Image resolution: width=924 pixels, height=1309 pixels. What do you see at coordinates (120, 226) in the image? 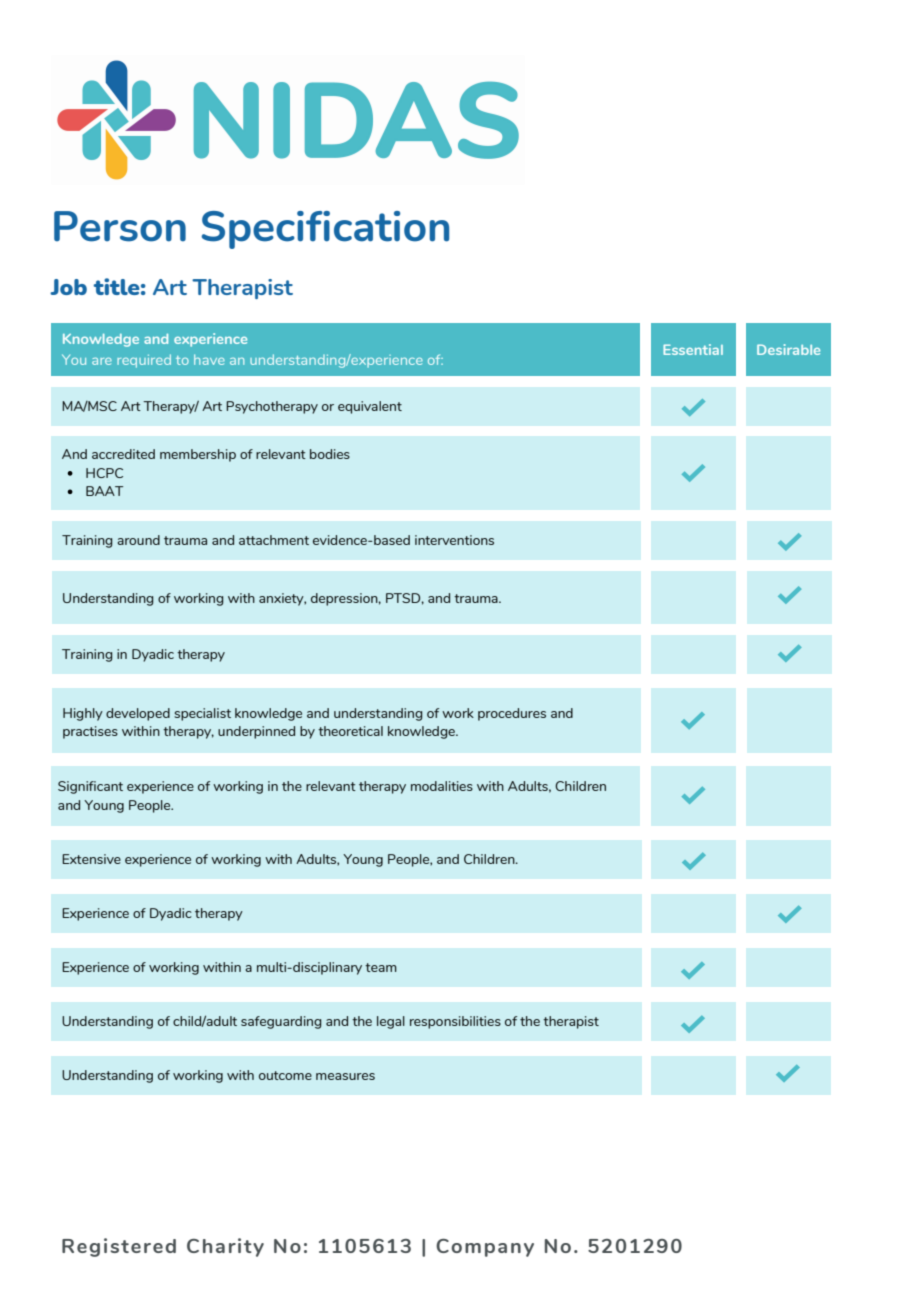
I see `Person` at bounding box center [120, 226].
